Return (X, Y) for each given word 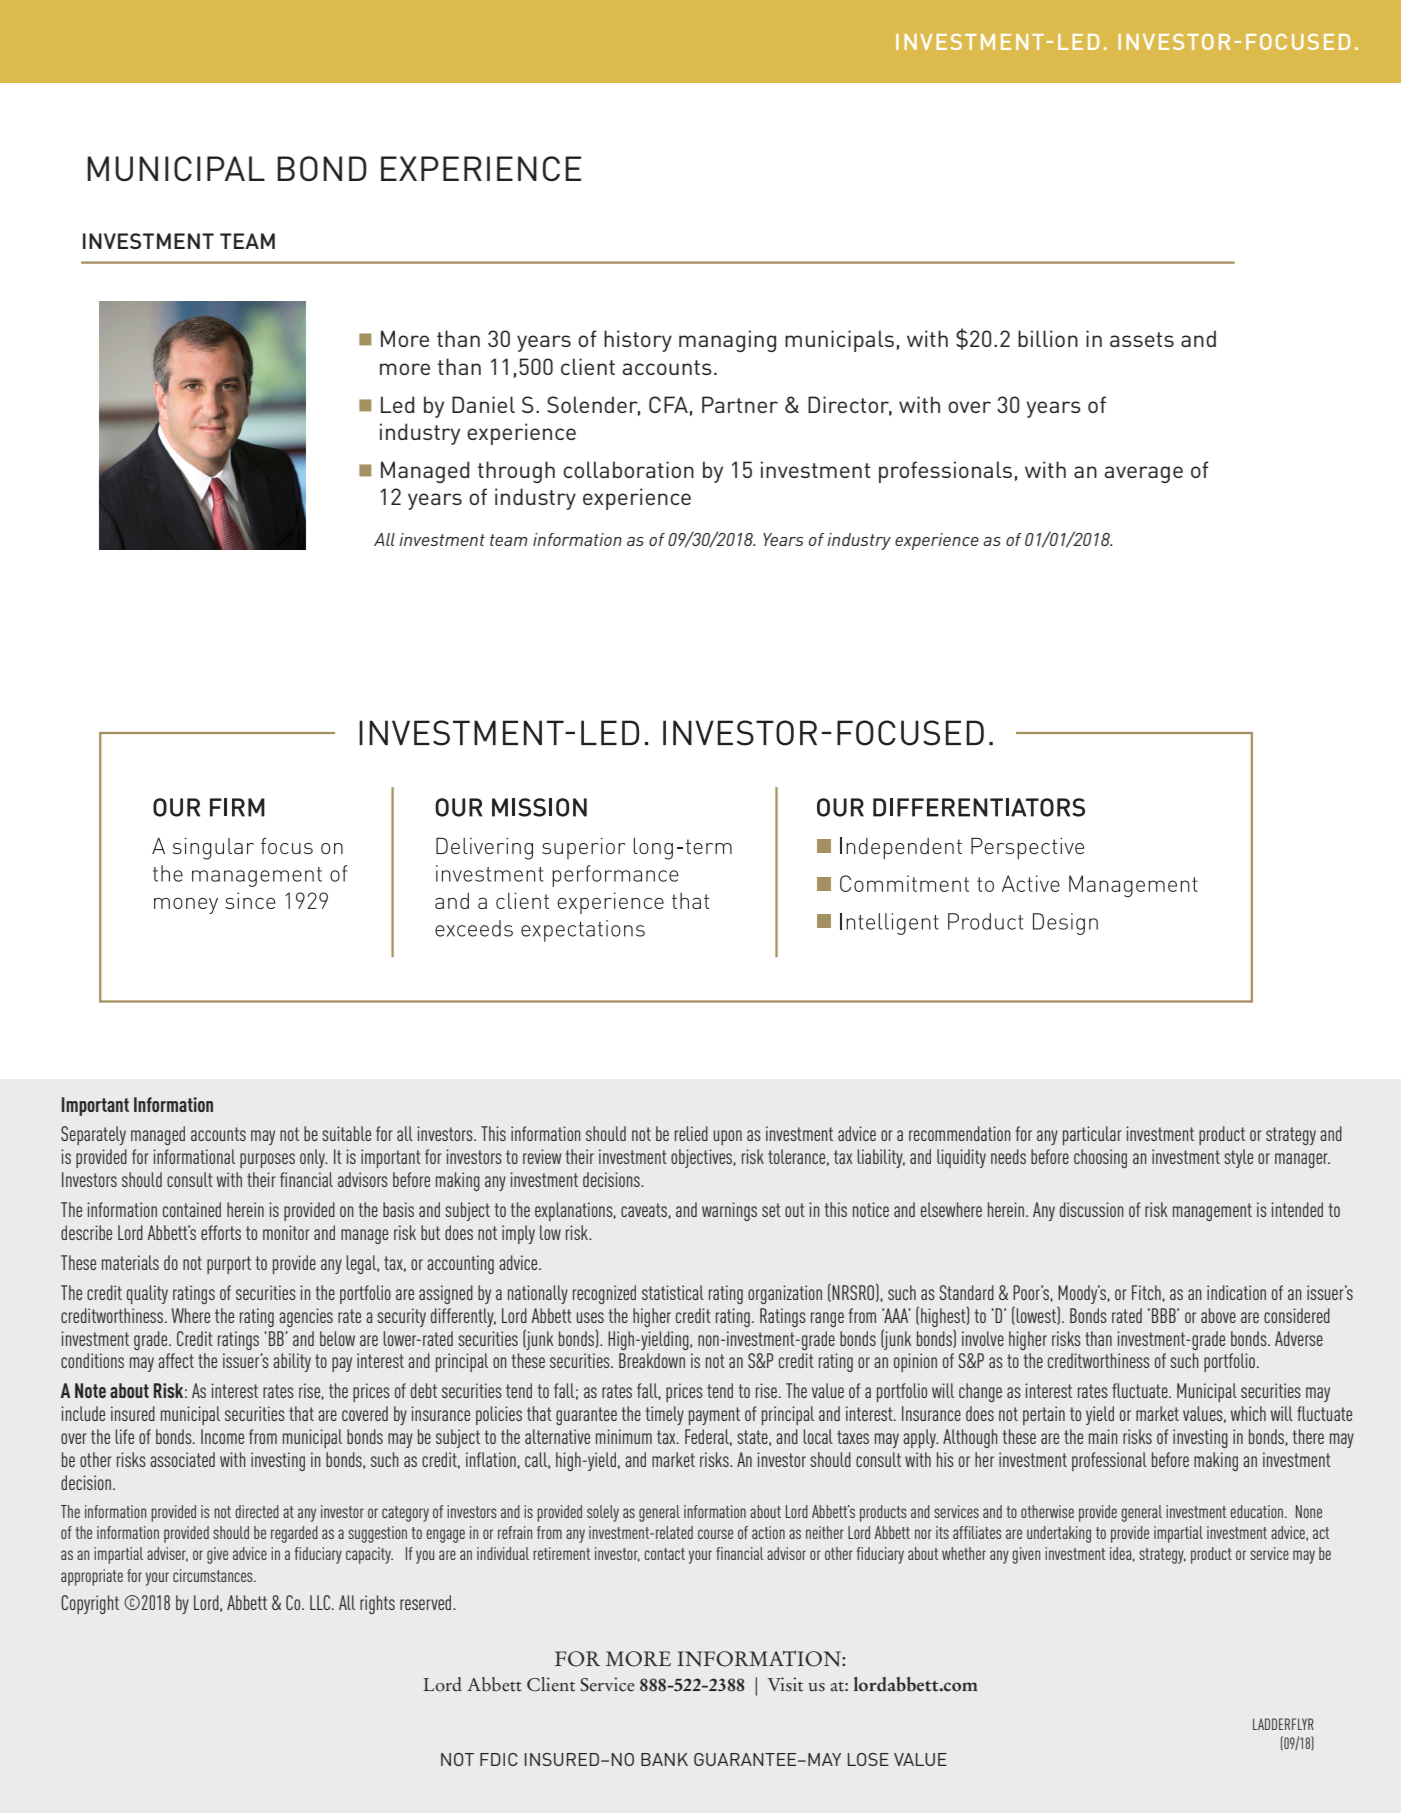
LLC (321, 1602)
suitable (346, 1133)
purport (229, 1265)
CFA (668, 404)
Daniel (483, 404)
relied (691, 1133)
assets (1142, 339)
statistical (673, 1292)
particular (1092, 1135)
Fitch (1146, 1292)
